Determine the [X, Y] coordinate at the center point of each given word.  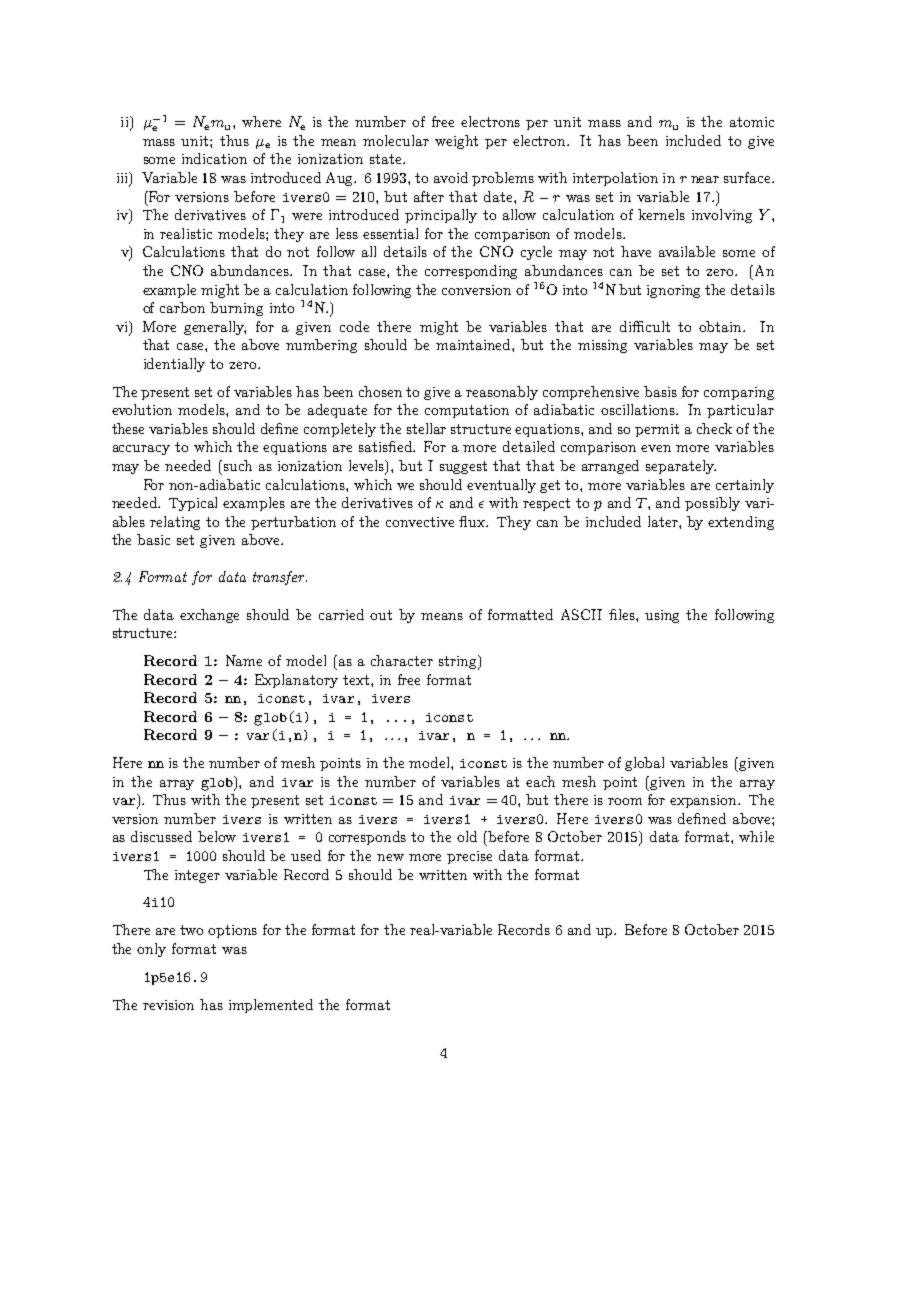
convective [420, 522]
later [664, 521]
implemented [271, 1006]
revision [168, 1005]
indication [214, 158]
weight [456, 142]
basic [153, 539]
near [705, 179]
